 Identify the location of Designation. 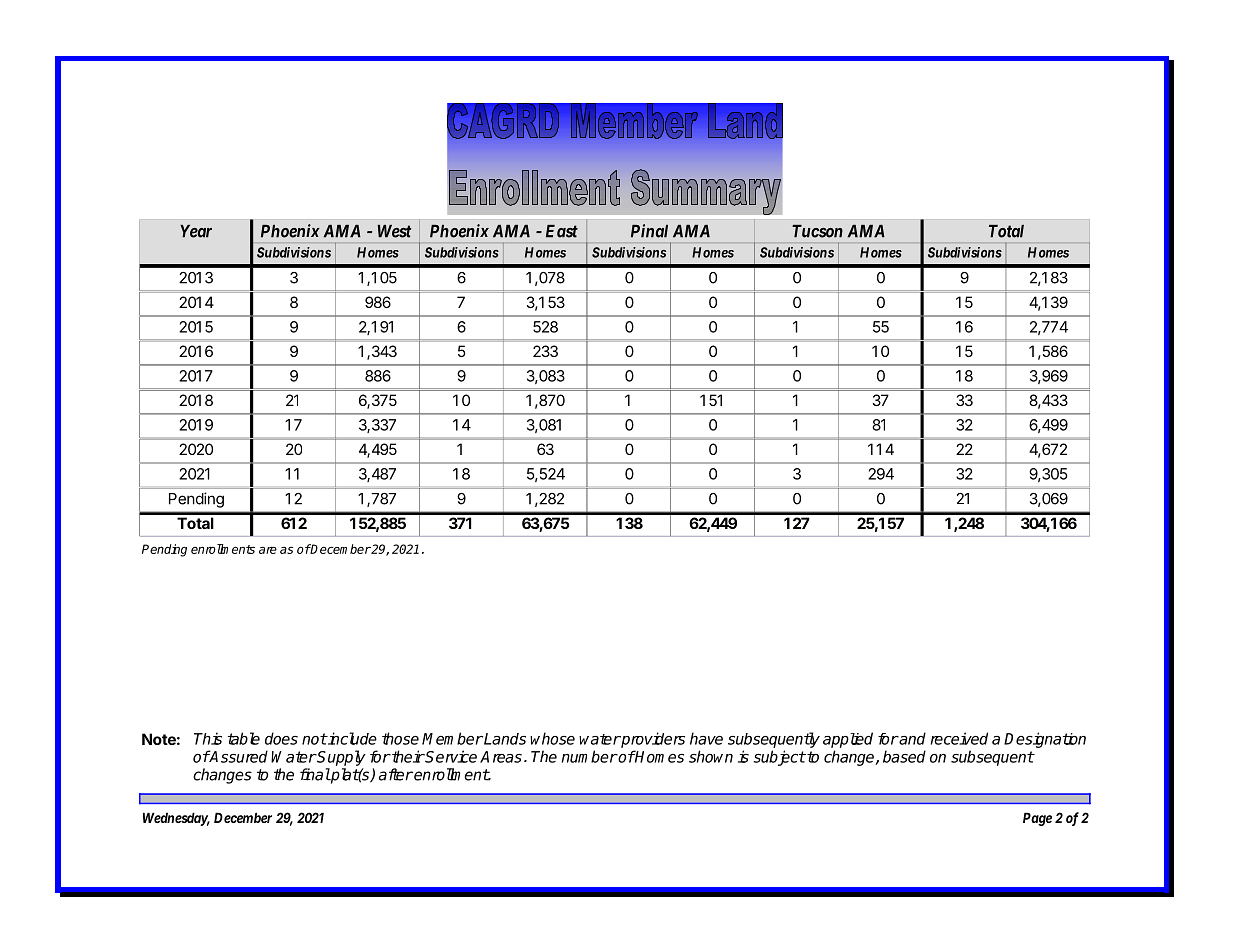
(1045, 740).
